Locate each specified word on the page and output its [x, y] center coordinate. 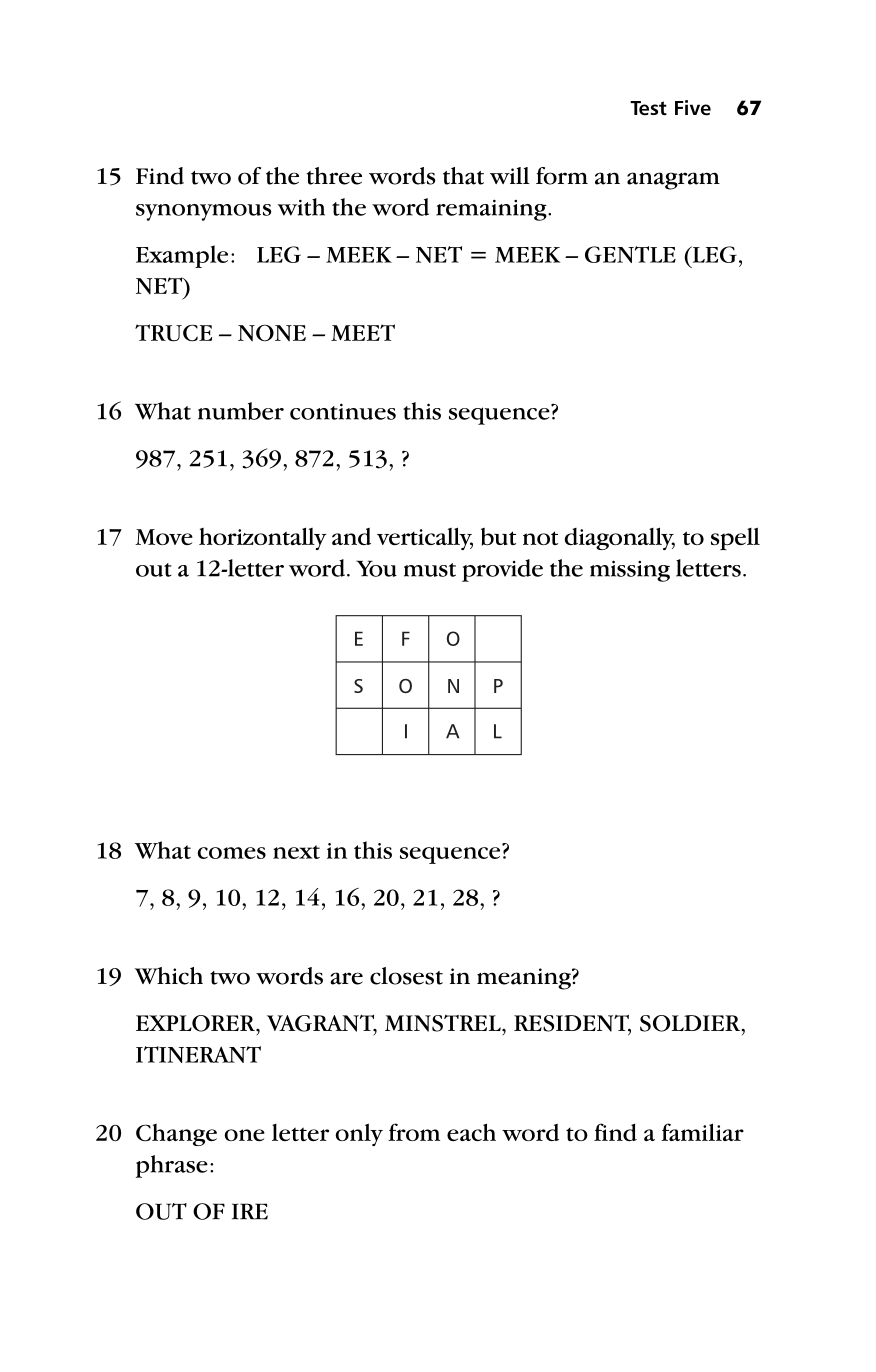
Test [648, 108]
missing [630, 571]
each [471, 1132]
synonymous [203, 212]
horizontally [263, 538]
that [463, 176]
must [430, 570]
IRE [250, 1211]
